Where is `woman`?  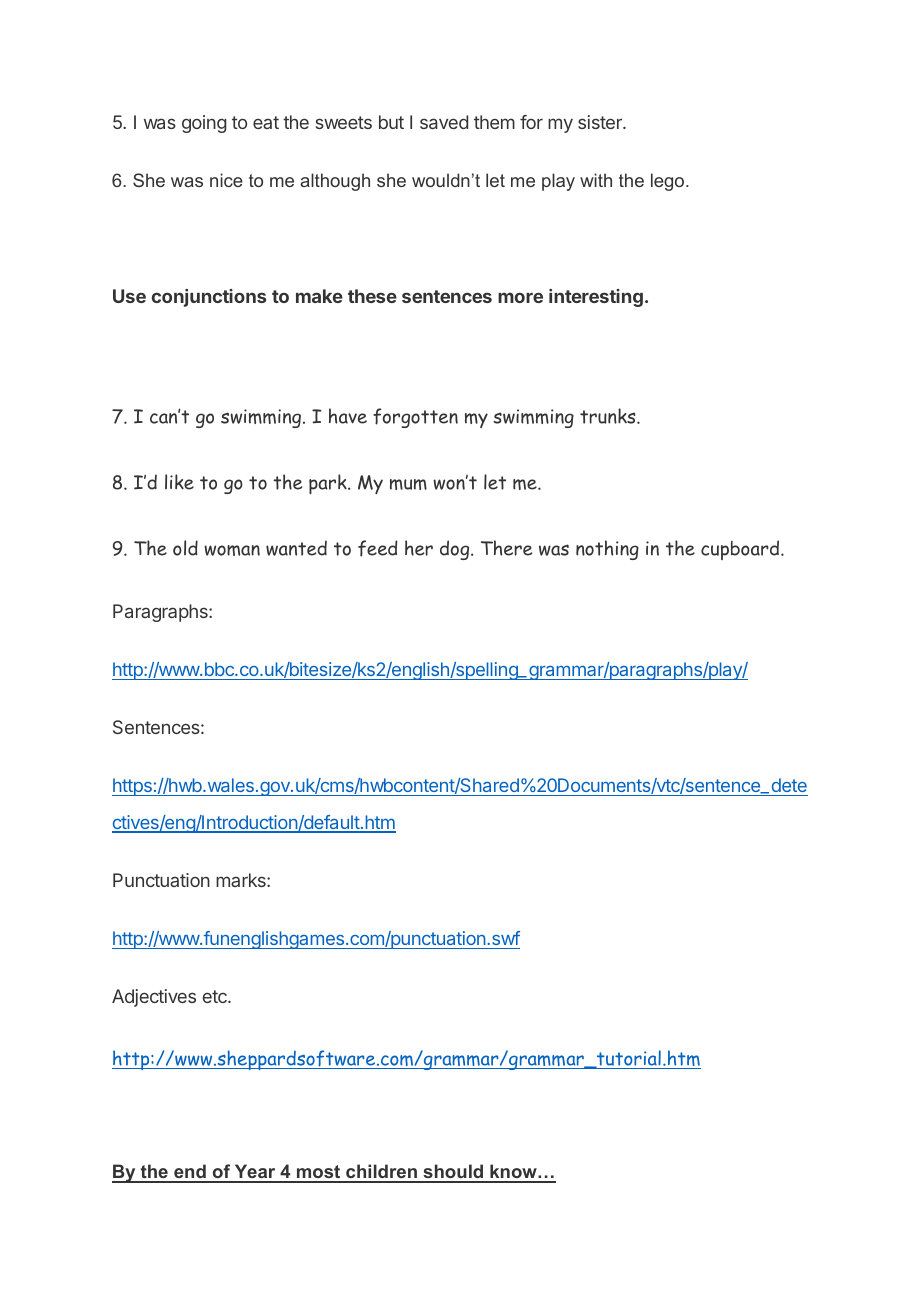
woman is located at coordinates (232, 550).
